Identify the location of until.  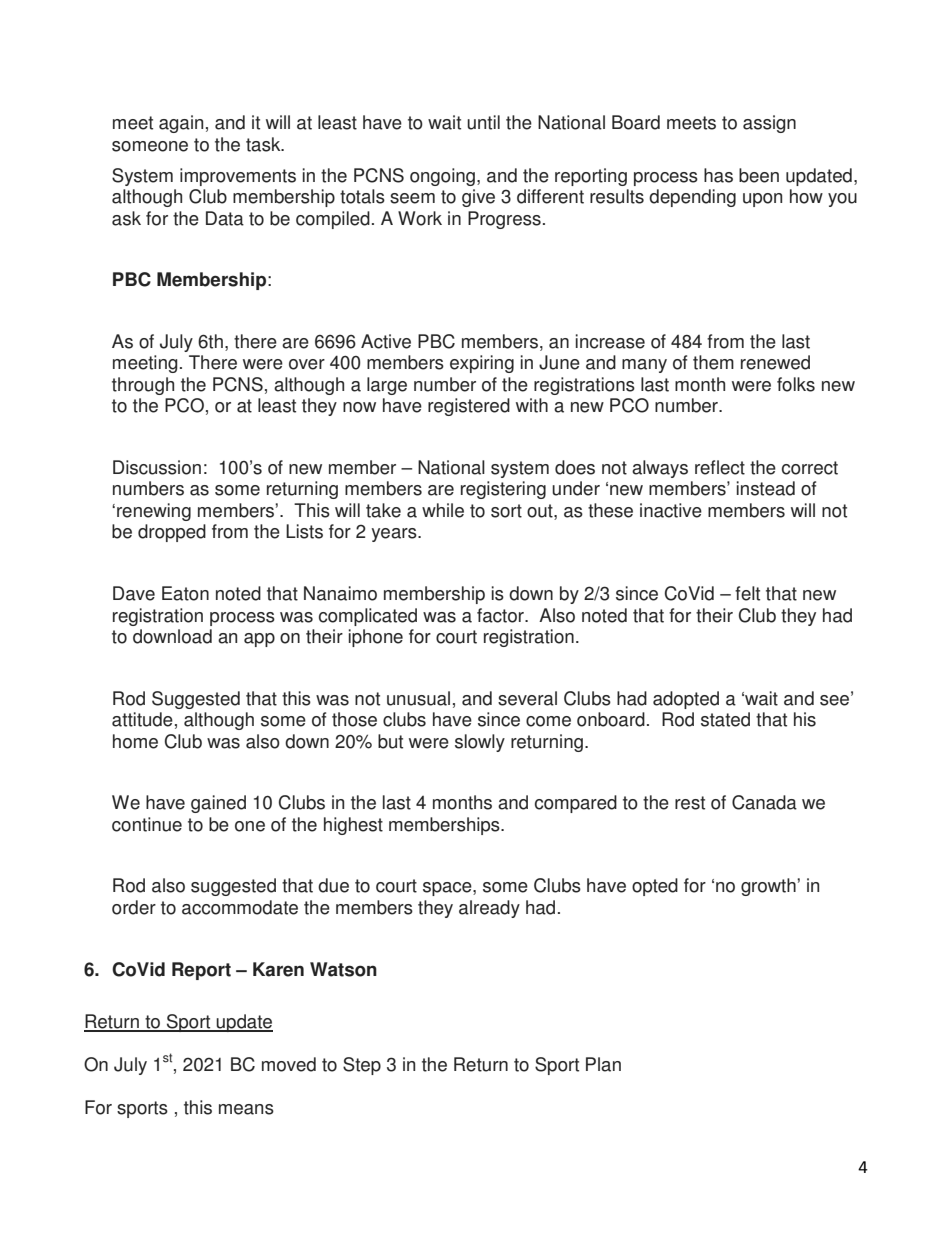
(483, 122).
